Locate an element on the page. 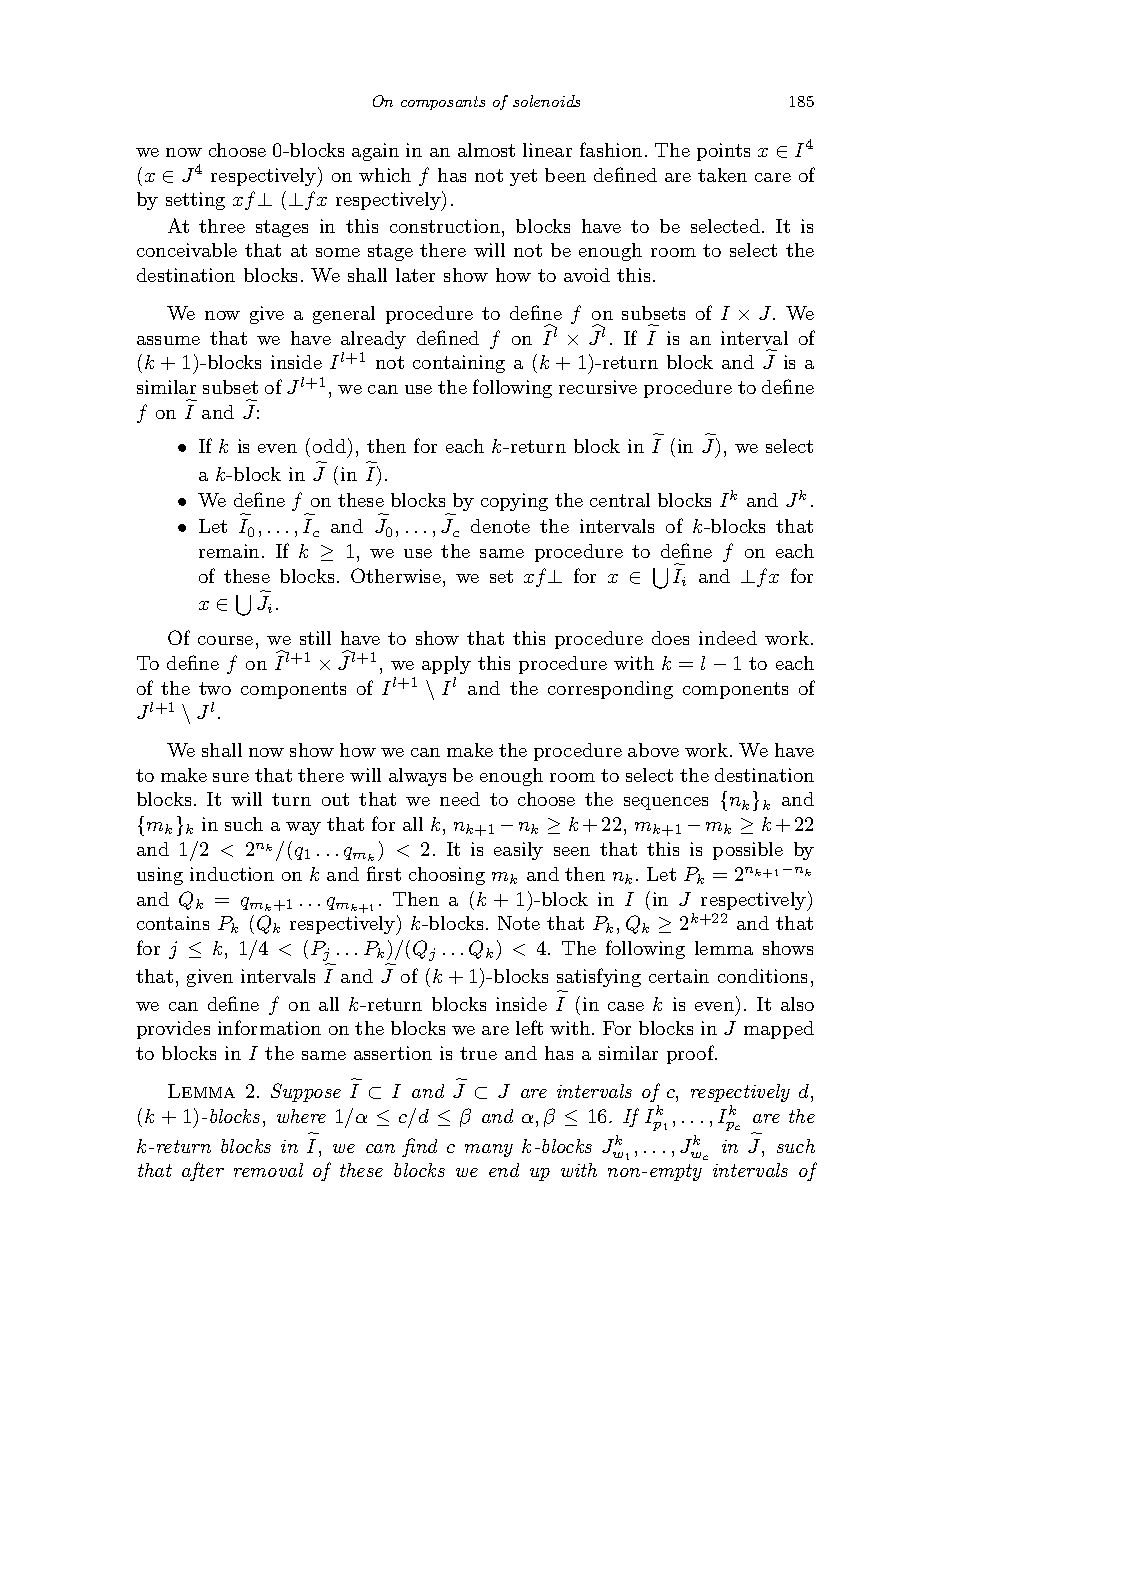 Image resolution: width=1127 pixels, height=1594 pixels. setting is located at coordinates (195, 201).
